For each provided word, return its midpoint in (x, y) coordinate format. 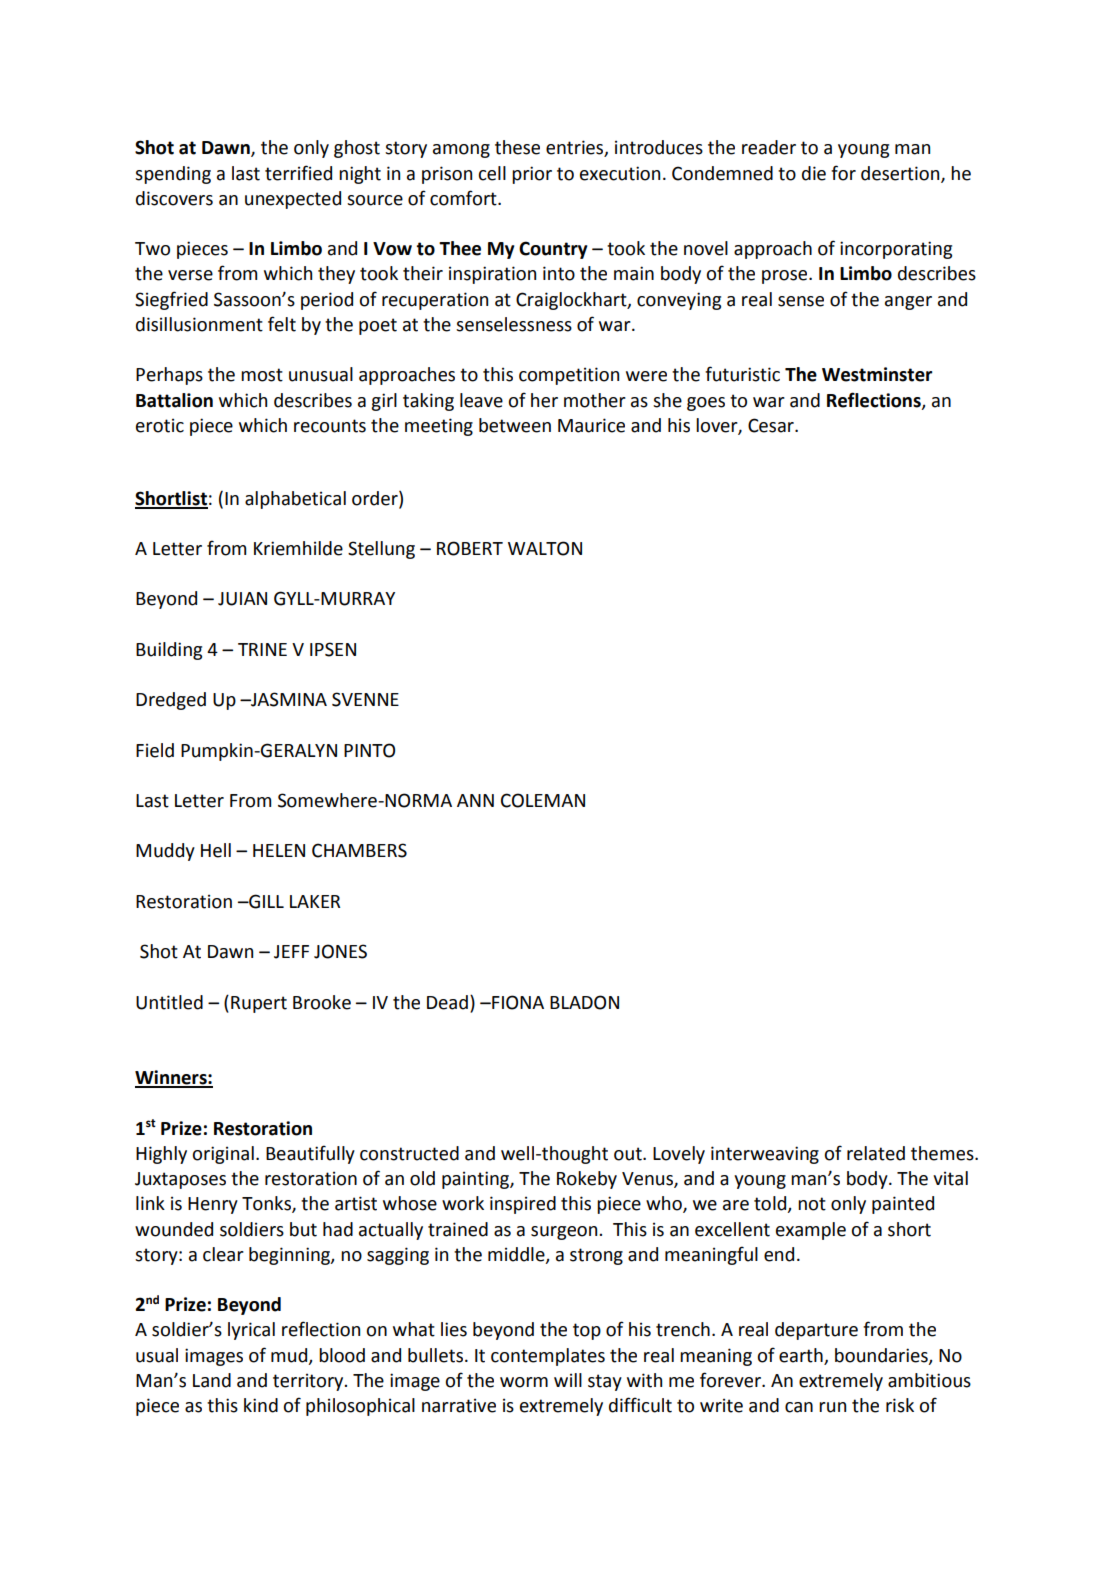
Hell (216, 850)
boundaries (882, 1356)
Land (212, 1380)
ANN (475, 800)
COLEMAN (543, 800)
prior (532, 175)
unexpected (293, 200)
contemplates (548, 1357)
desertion (901, 174)
